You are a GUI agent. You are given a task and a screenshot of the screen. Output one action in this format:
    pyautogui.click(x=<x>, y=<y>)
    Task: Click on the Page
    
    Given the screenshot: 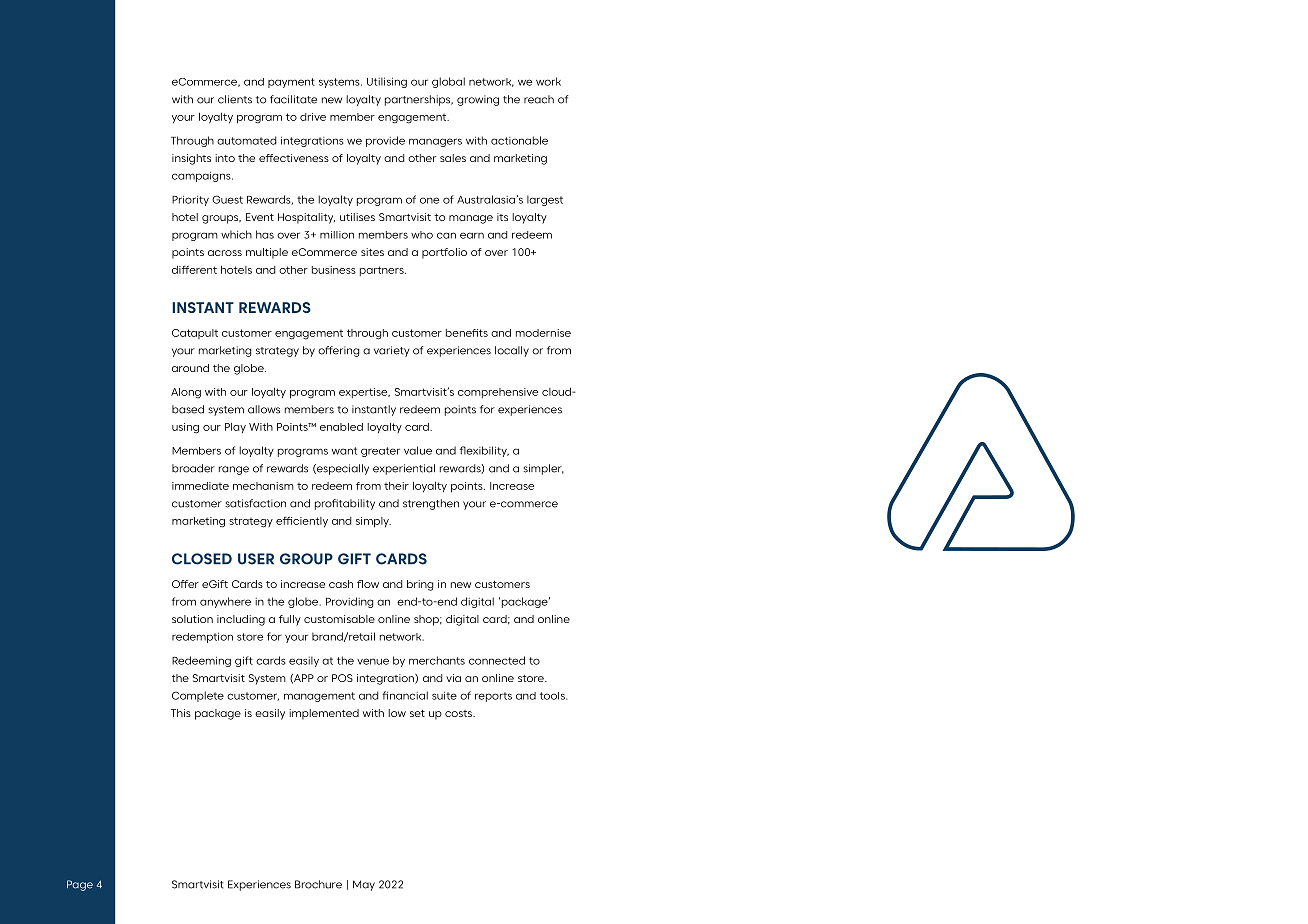 What is the action you would take?
    pyautogui.click(x=80, y=885)
